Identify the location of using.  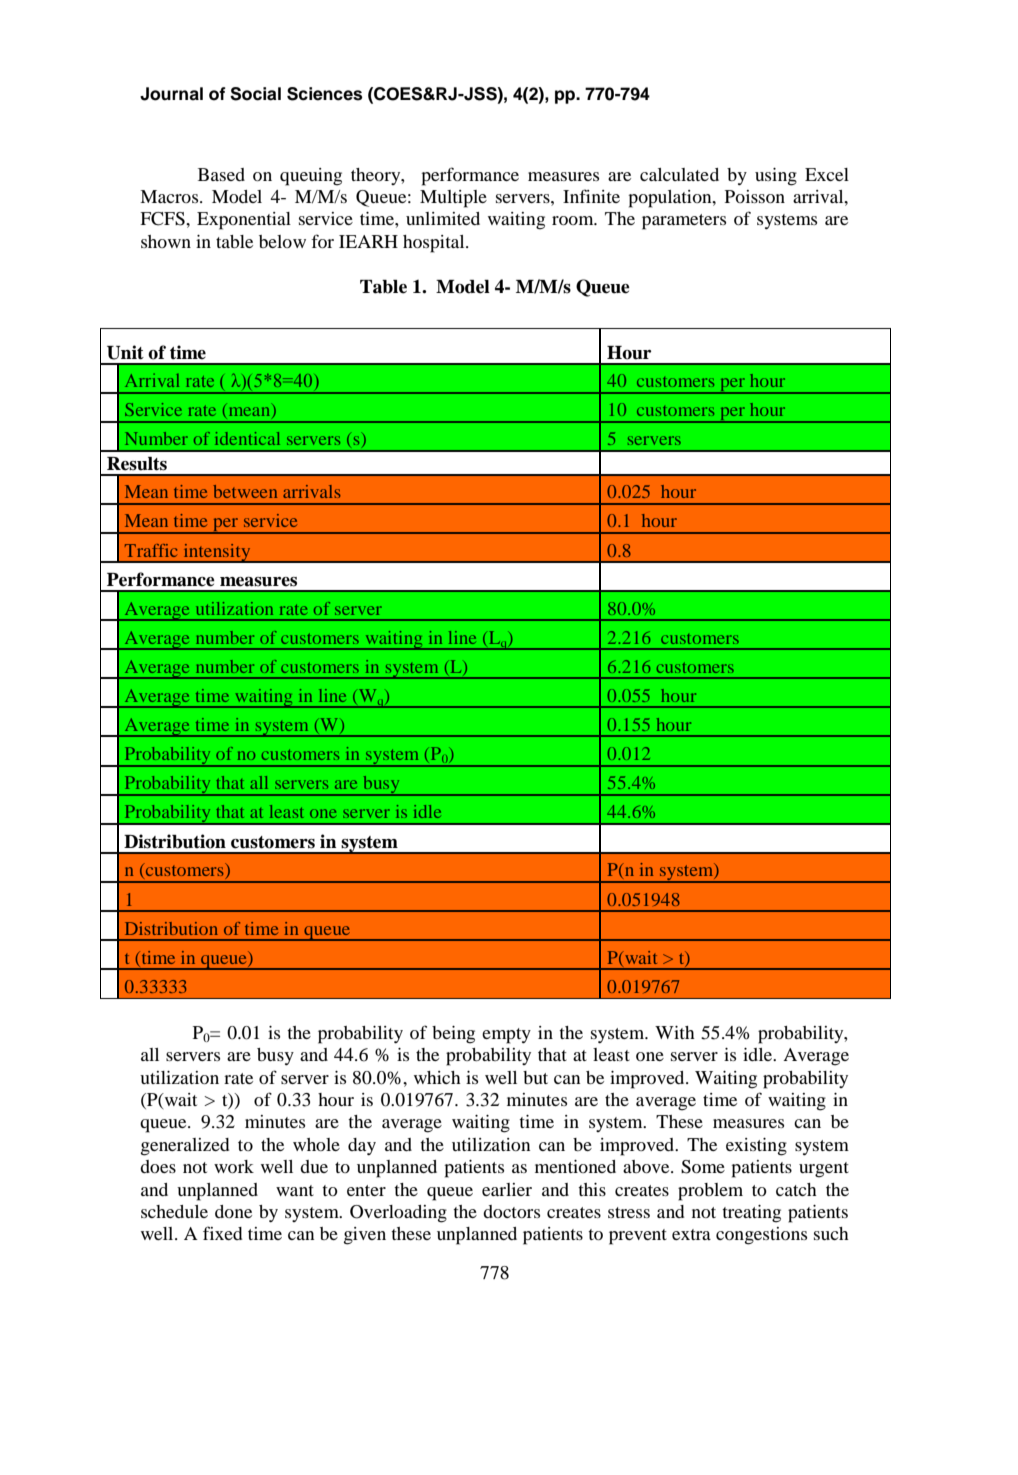
(776, 177).
